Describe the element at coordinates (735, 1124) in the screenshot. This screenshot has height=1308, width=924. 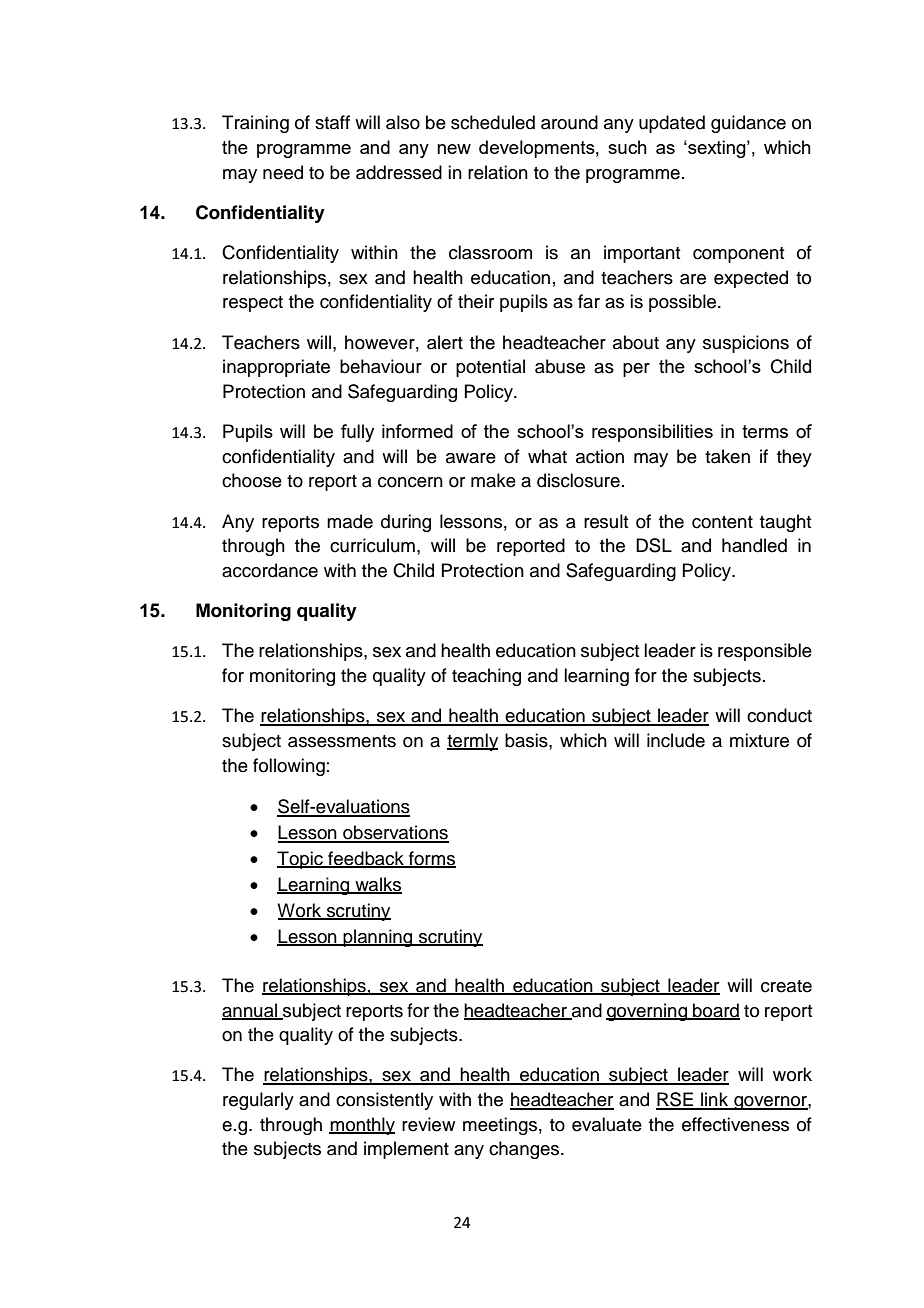
I see `effectiveness` at that location.
